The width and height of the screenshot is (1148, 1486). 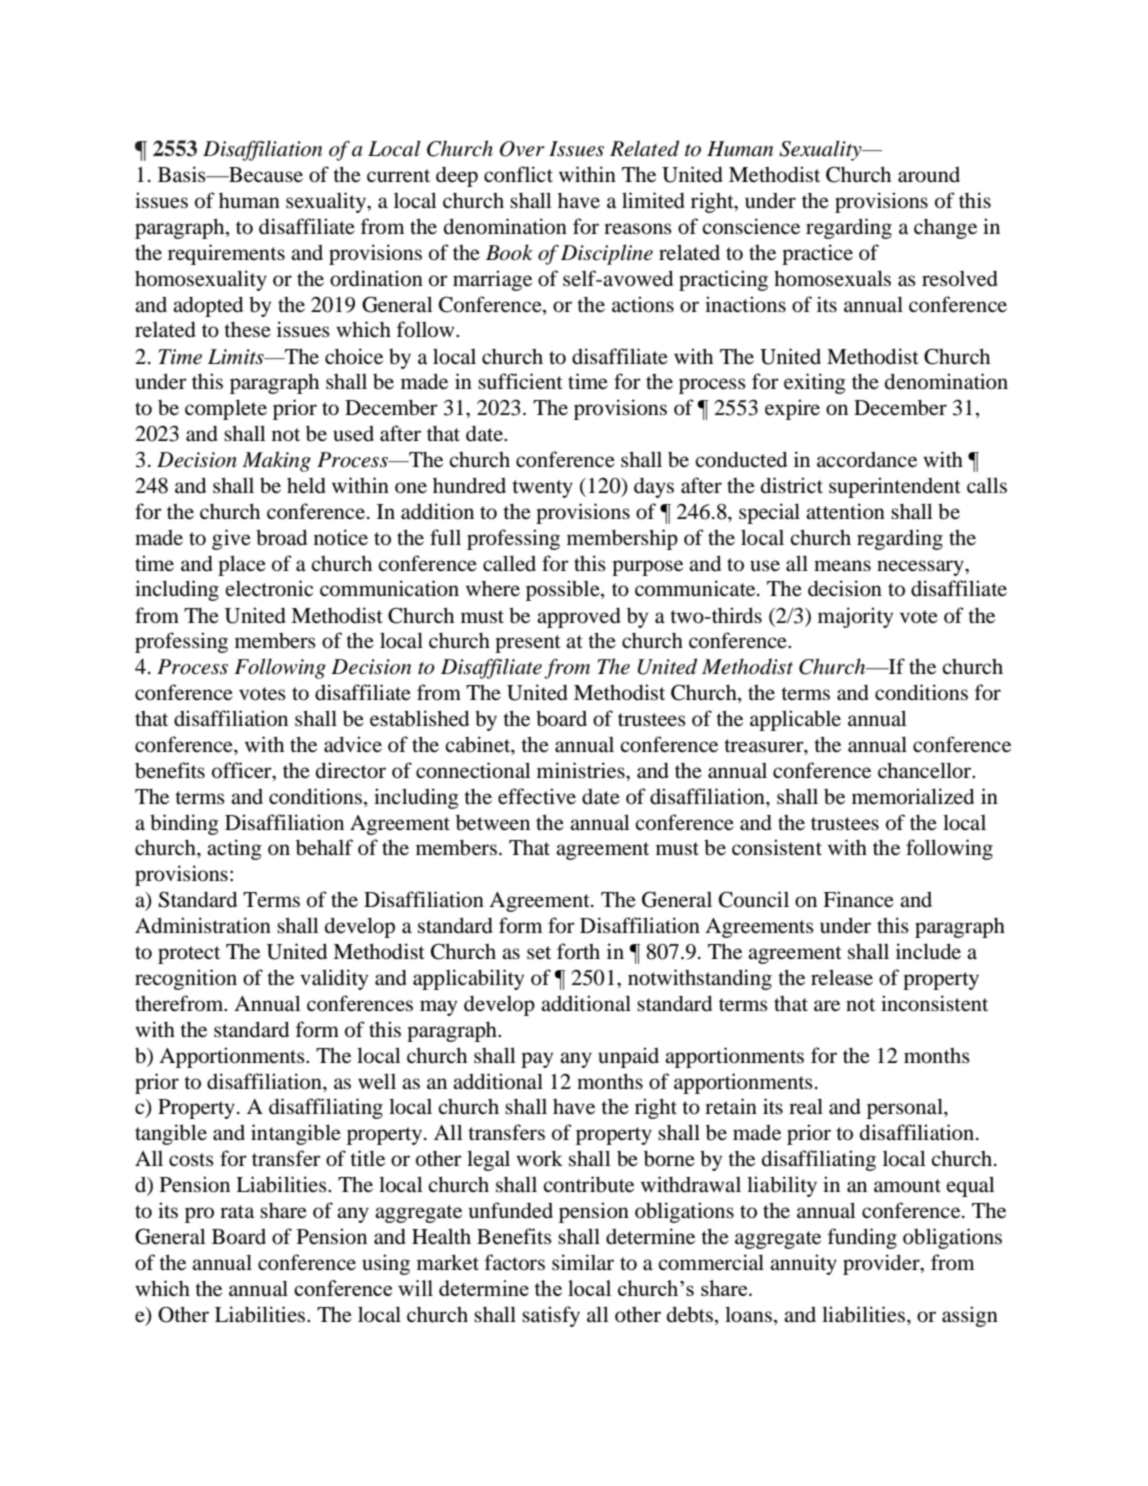 I want to click on rata, so click(x=237, y=1212).
